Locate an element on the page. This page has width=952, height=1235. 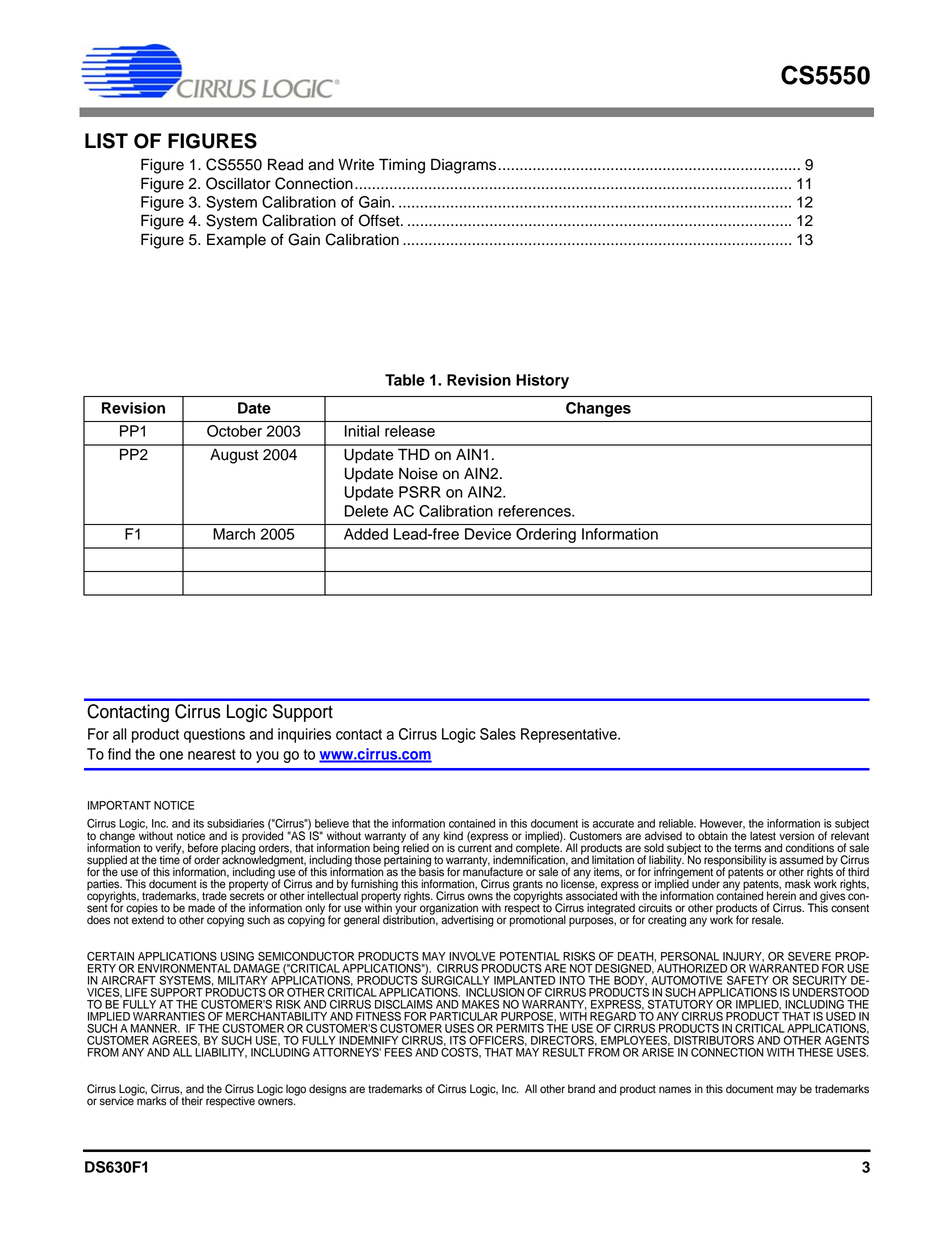
FEES is located at coordinates (398, 1052).
